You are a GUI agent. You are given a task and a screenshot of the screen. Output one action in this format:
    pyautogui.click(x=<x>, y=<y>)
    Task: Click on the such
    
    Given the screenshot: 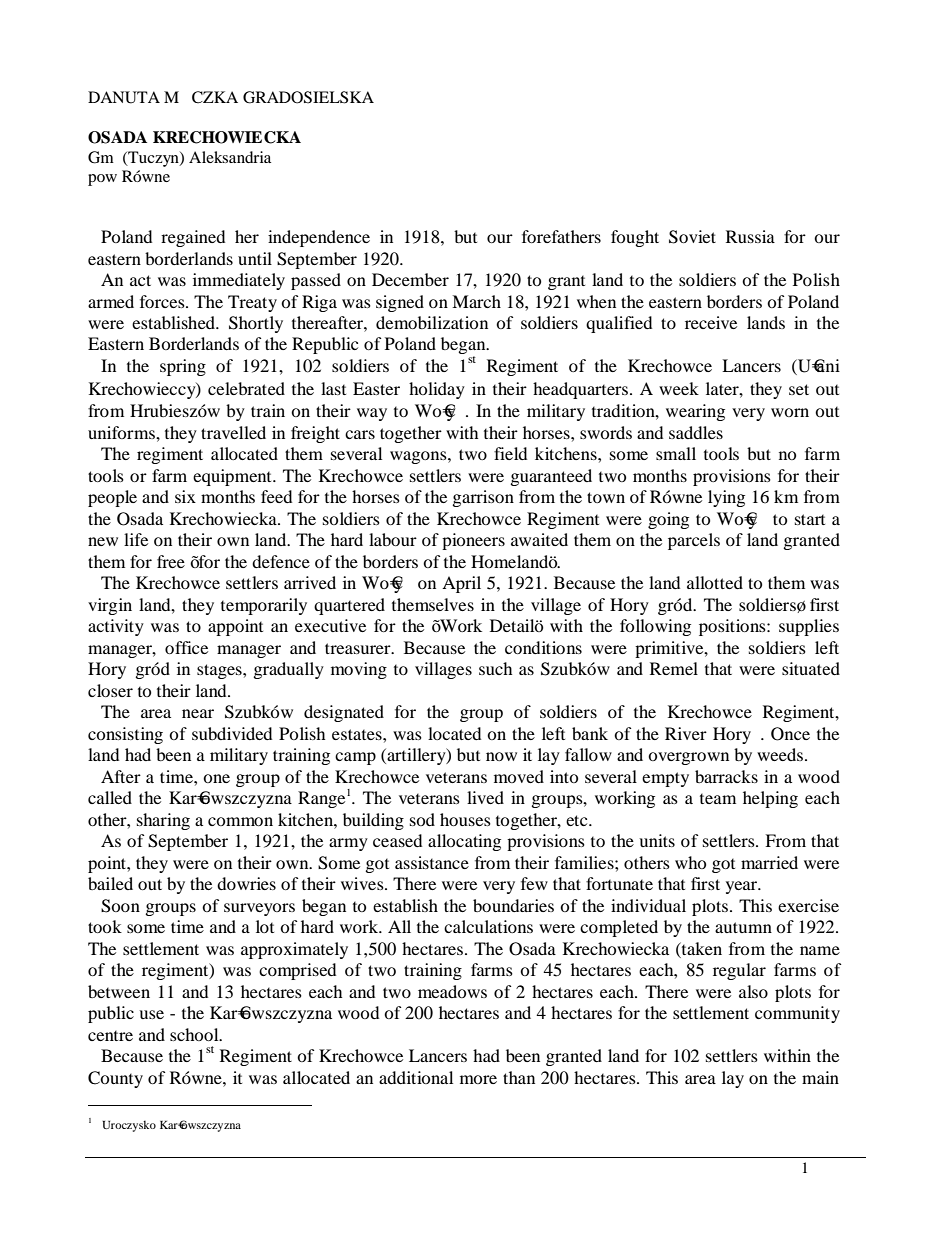 What is the action you would take?
    pyautogui.click(x=495, y=668)
